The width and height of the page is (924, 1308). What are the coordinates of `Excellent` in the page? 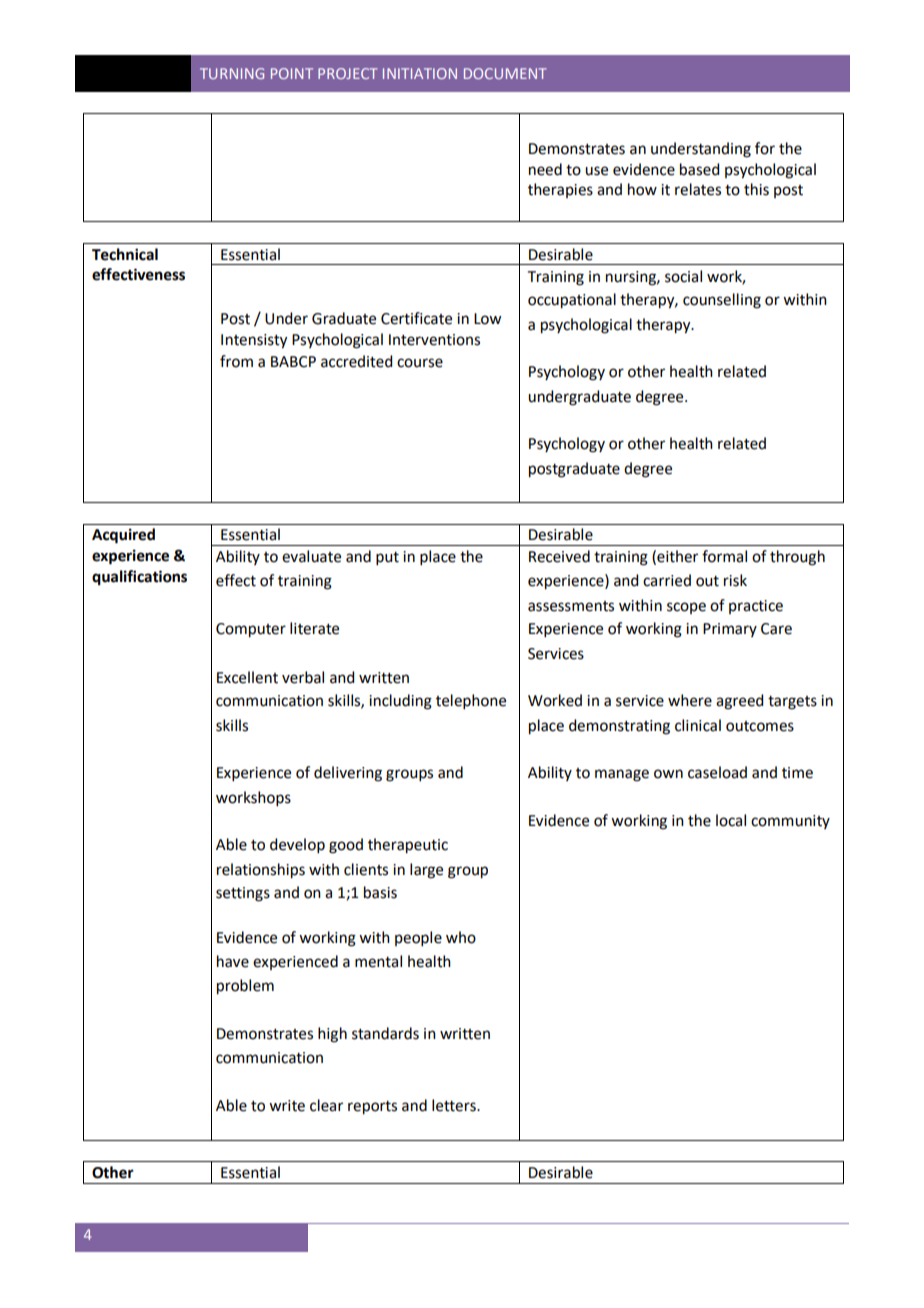 It's located at (247, 677).
